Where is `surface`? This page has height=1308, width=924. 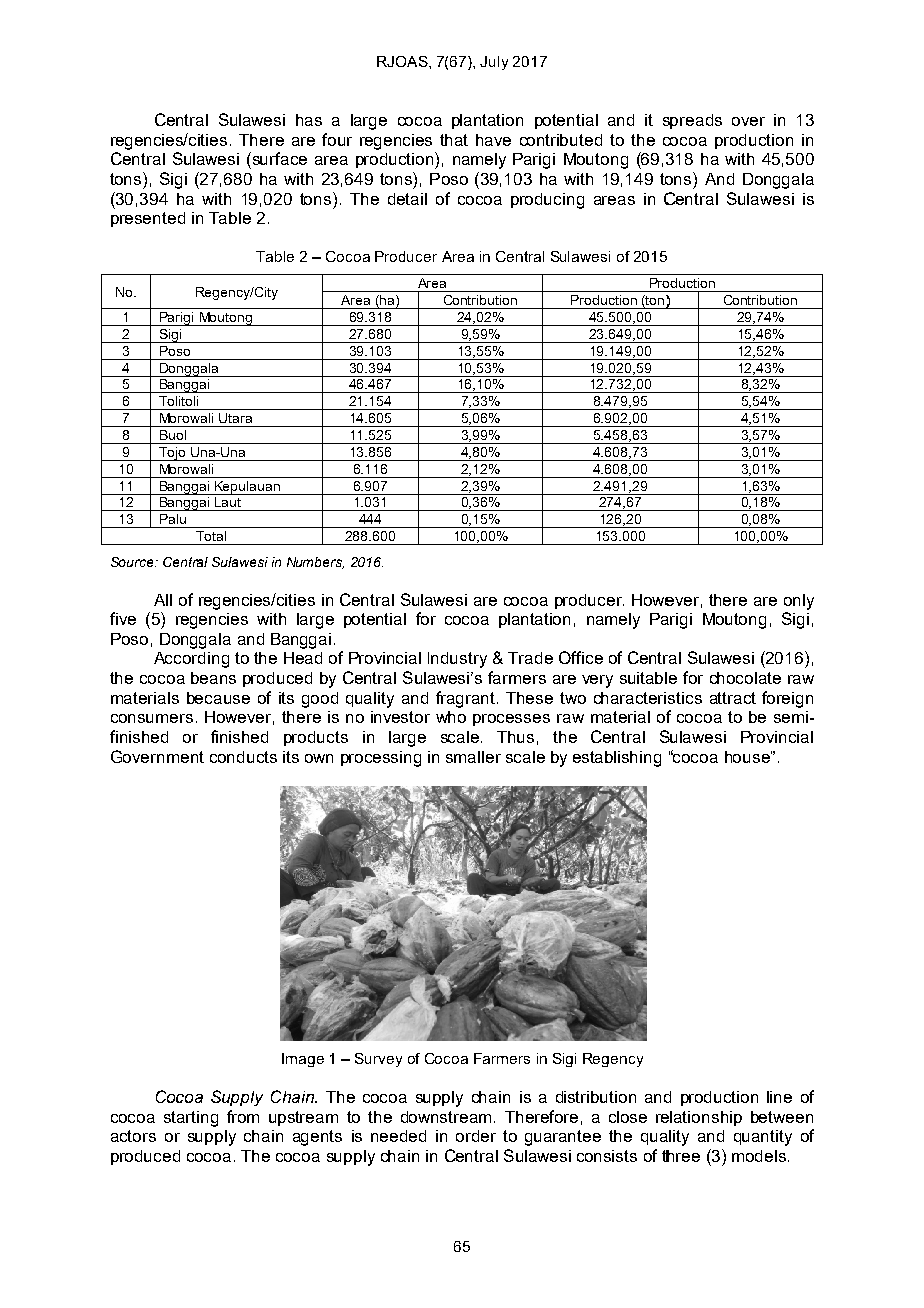 surface is located at coordinates (278, 158).
